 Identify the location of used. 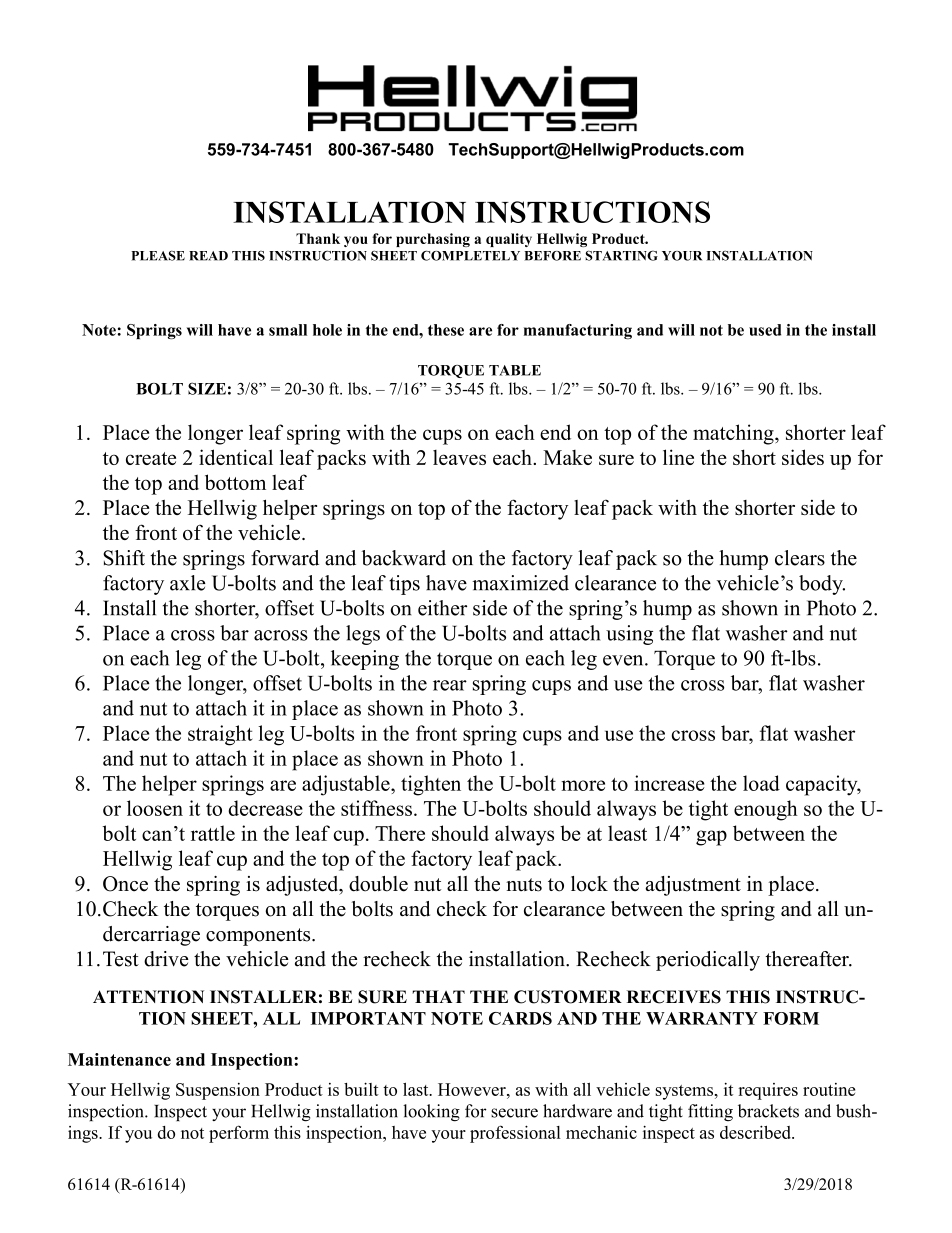
(765, 330).
